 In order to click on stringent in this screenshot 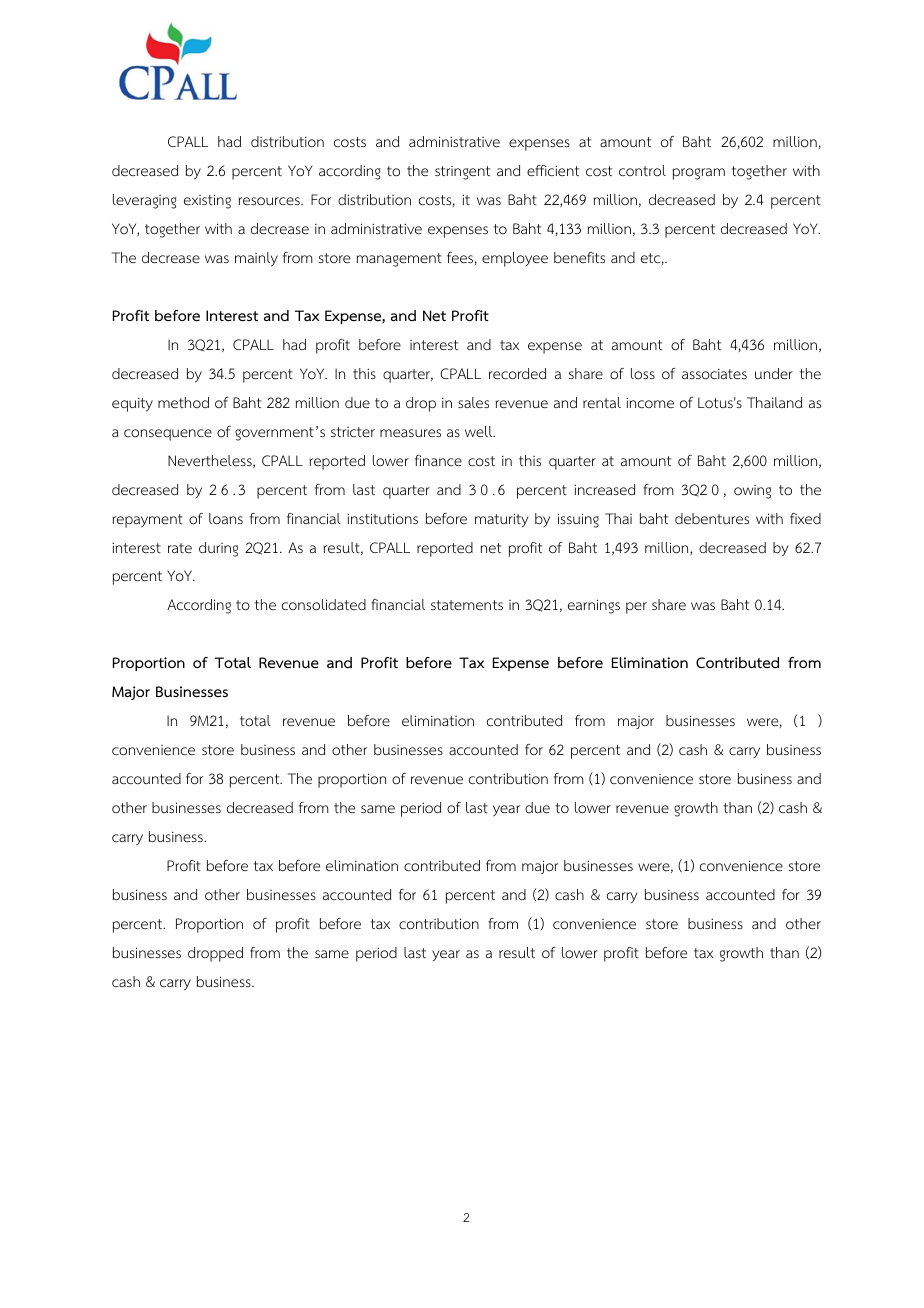, I will do `click(462, 173)`.
